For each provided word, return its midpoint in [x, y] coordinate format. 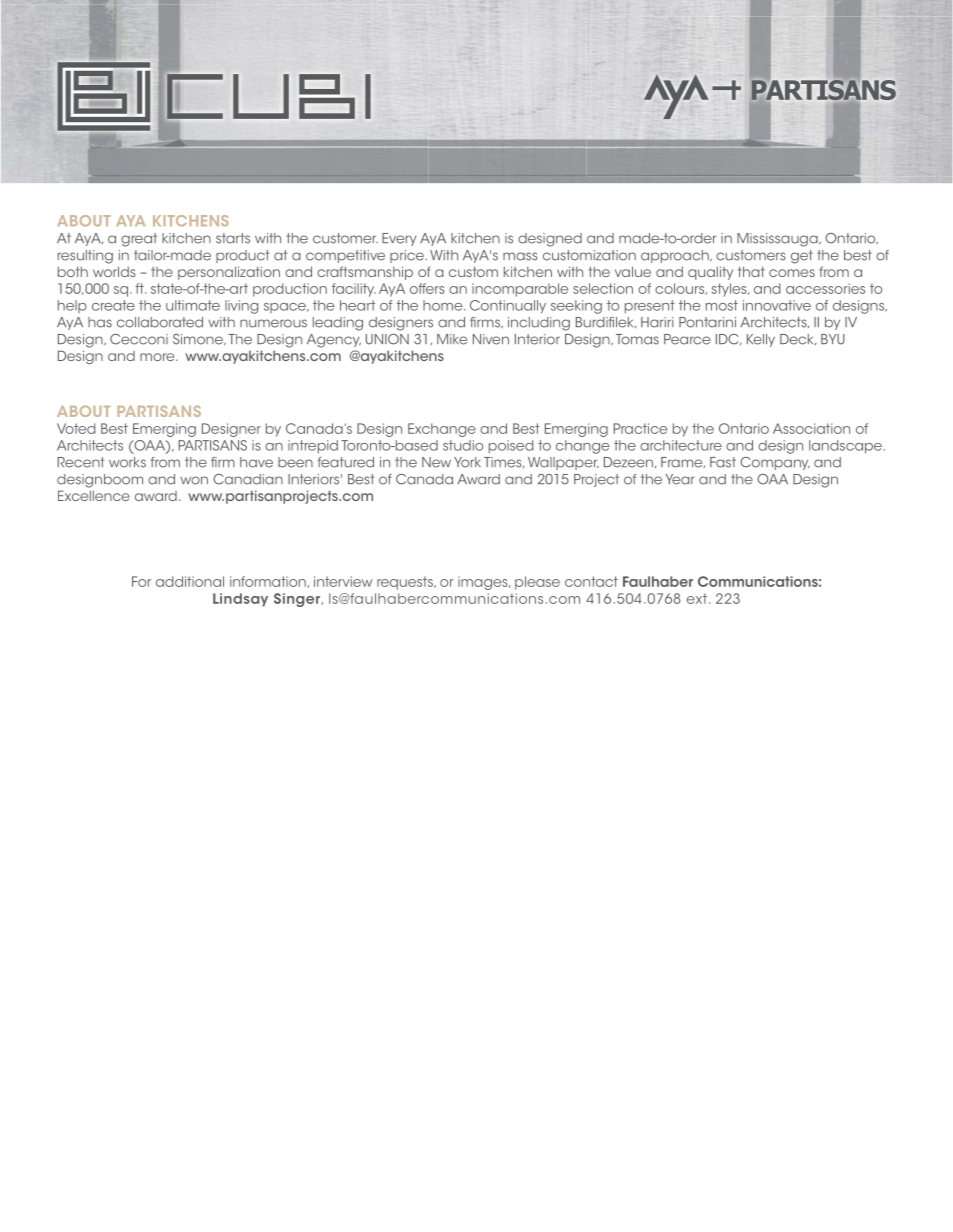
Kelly [761, 340]
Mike [452, 339]
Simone [199, 339]
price [407, 256]
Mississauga [778, 240]
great [139, 240]
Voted [76, 428]
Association [811, 428]
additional [190, 581]
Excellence [94, 495]
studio [463, 445]
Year [680, 479]
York [467, 462]
